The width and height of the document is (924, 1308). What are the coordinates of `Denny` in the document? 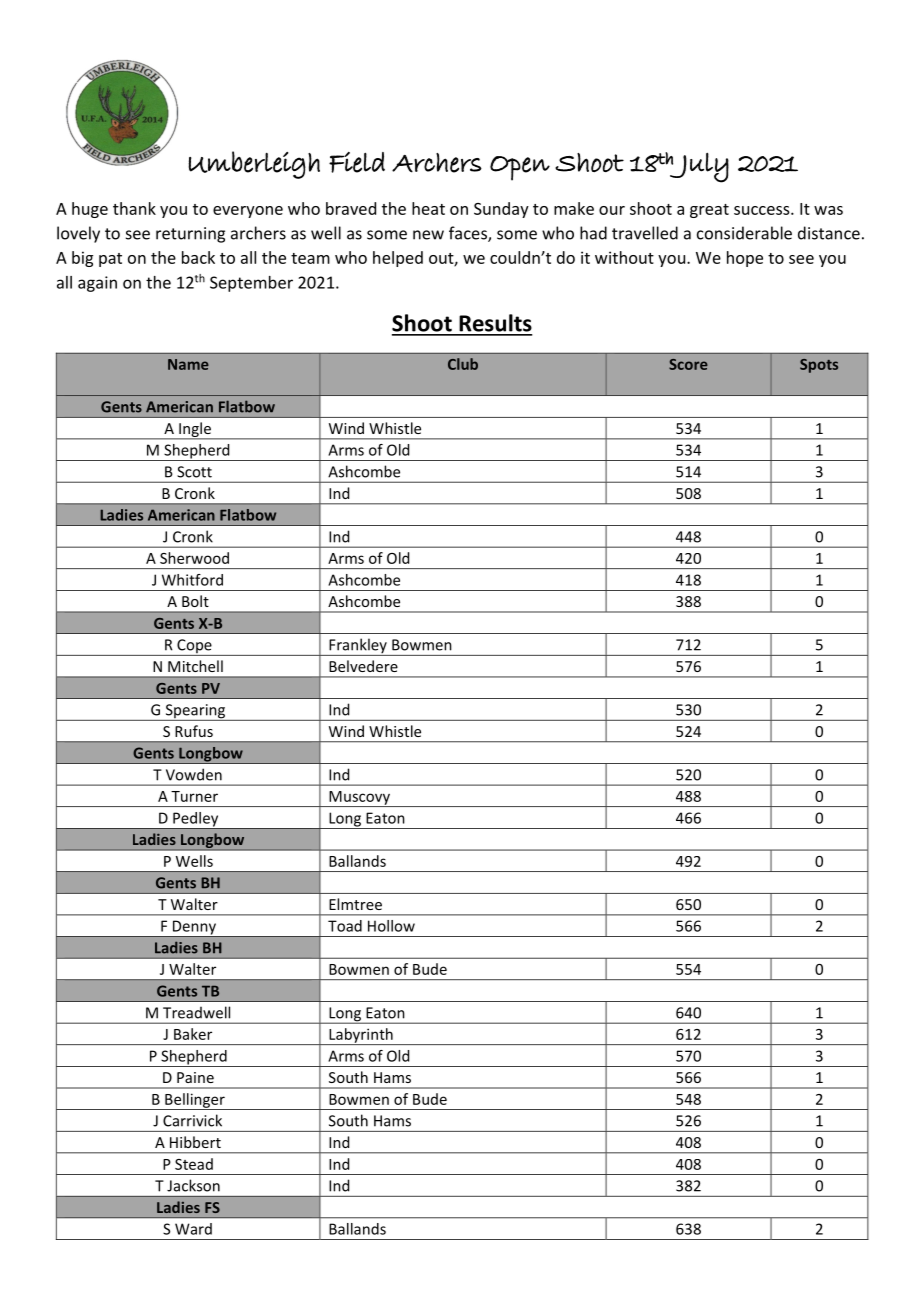 It's located at (194, 929).
